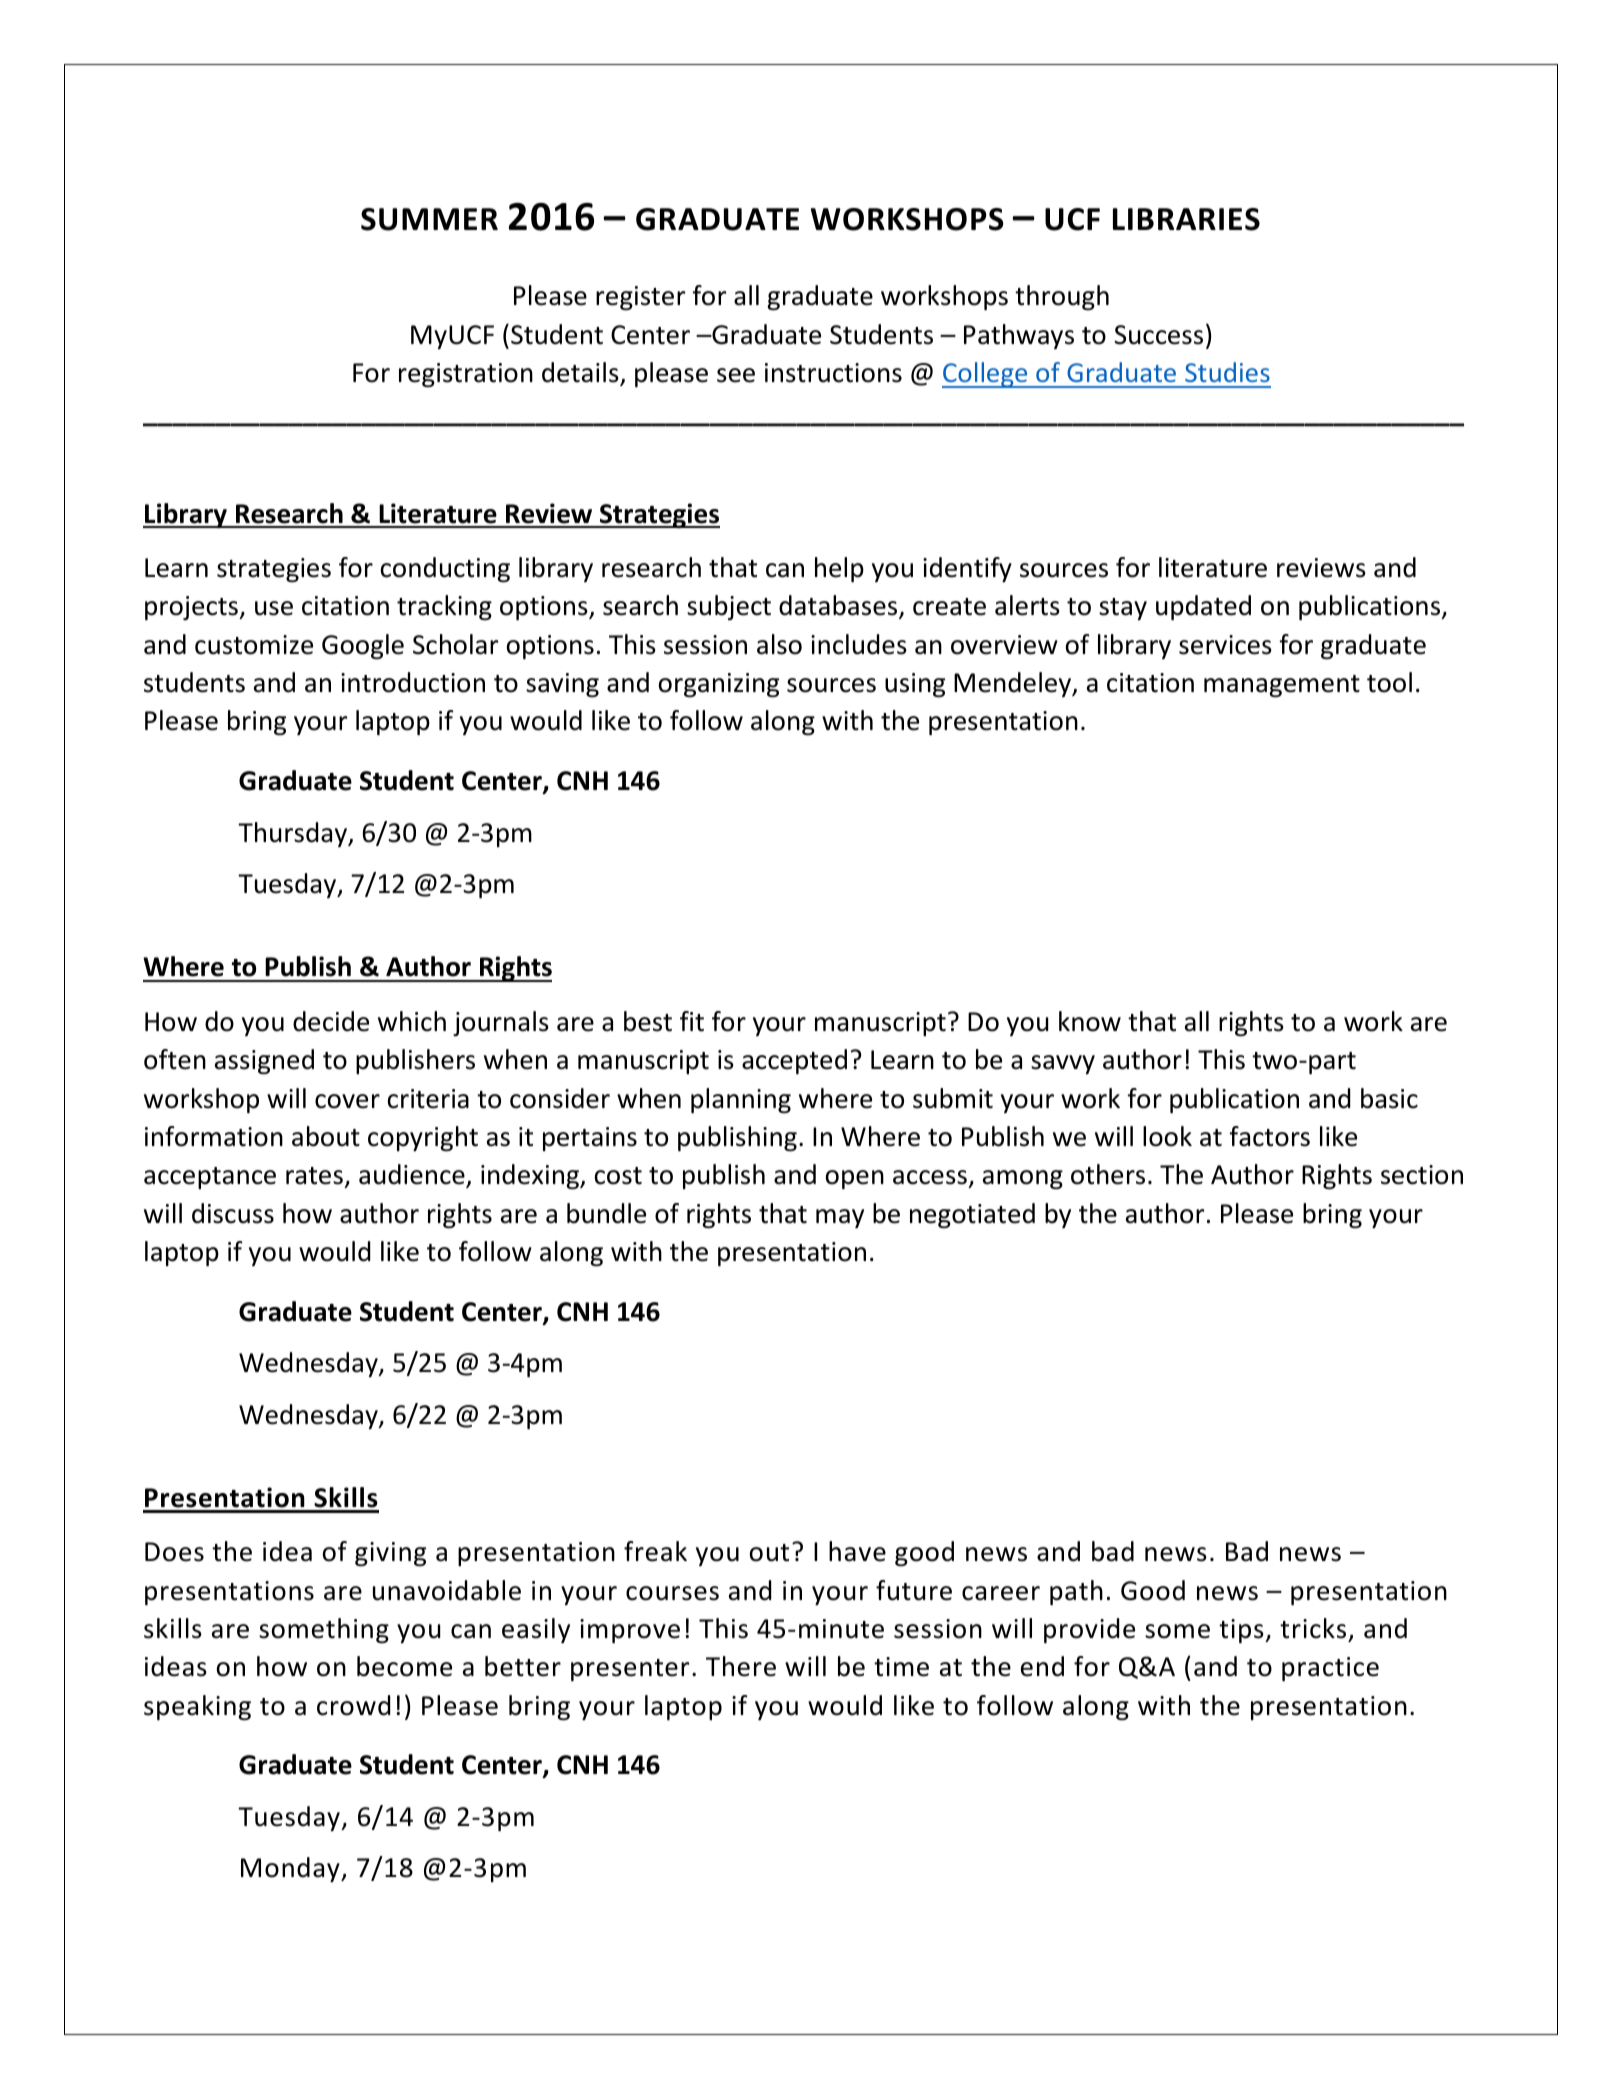 This image has height=2099, width=1622. What do you see at coordinates (293, 834) in the image?
I see `Thursday` at bounding box center [293, 834].
